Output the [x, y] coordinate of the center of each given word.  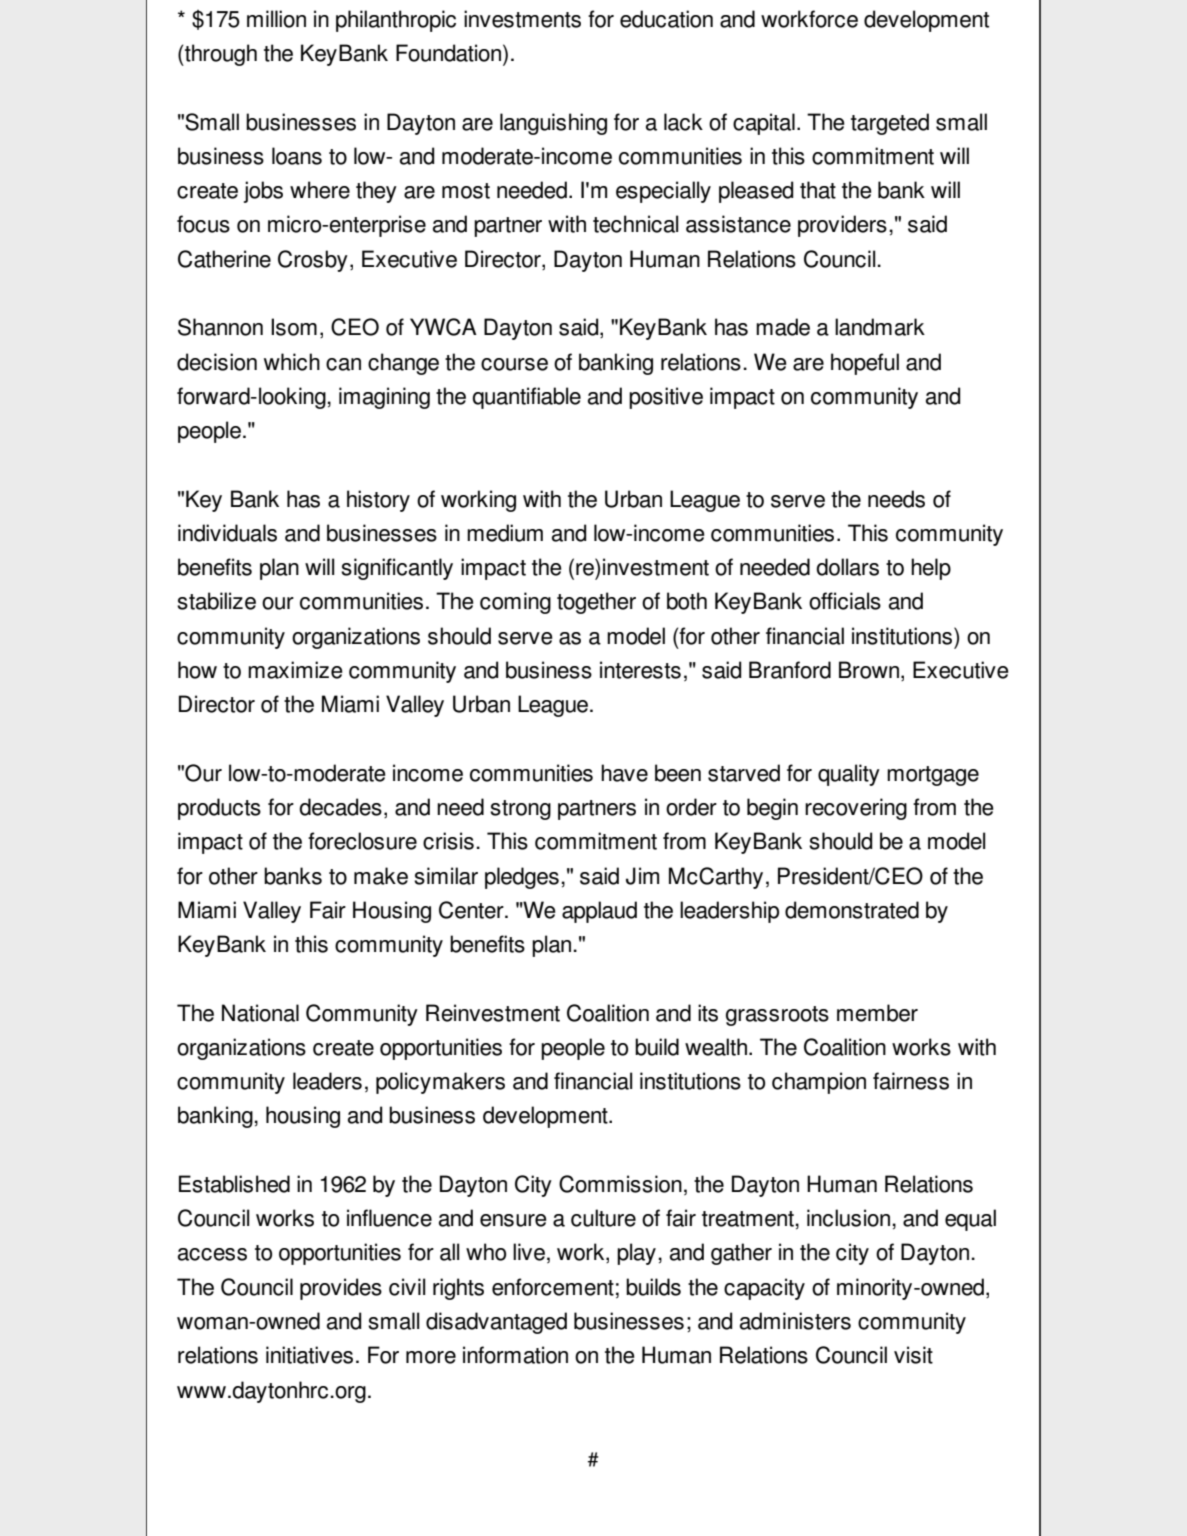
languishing [553, 124]
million [276, 19]
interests [640, 670]
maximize [295, 670]
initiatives [309, 1355]
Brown [869, 670]
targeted [890, 124]
